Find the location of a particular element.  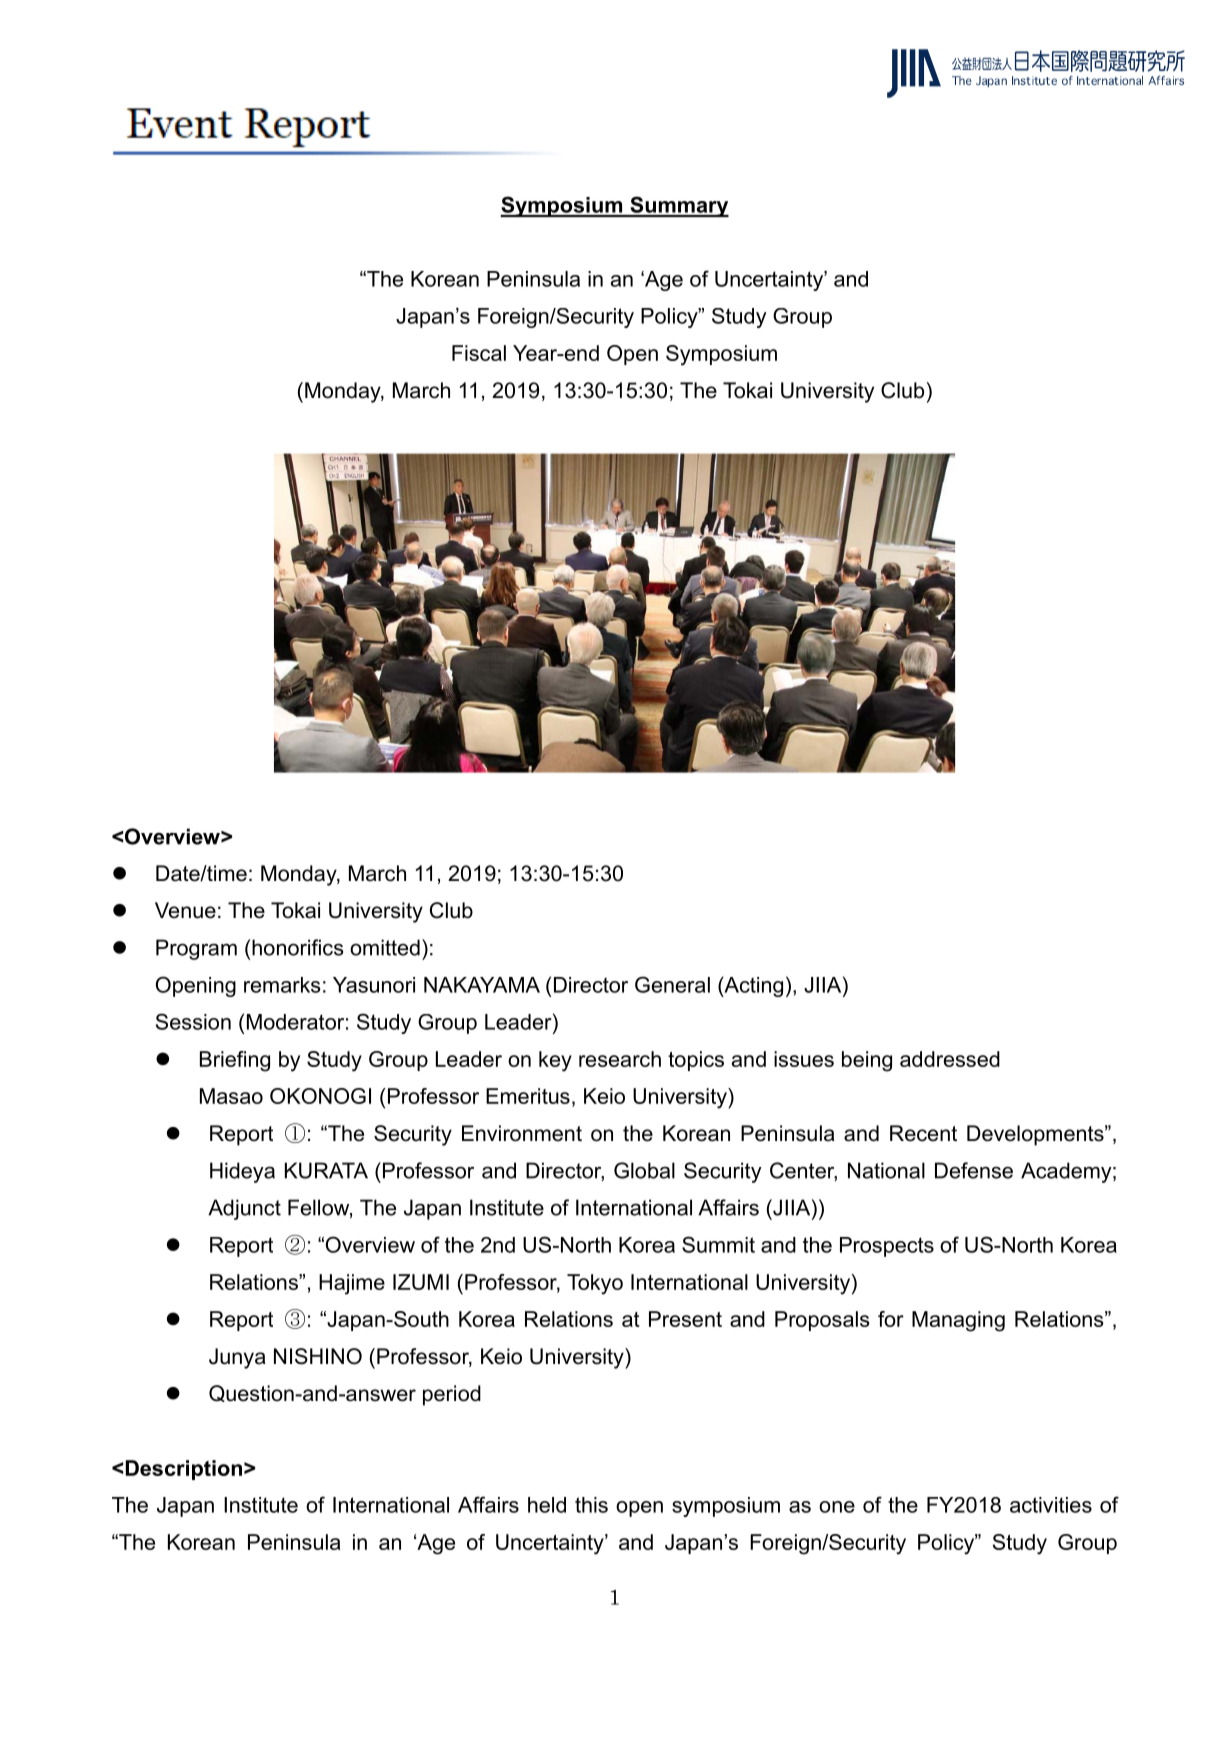

Summary is located at coordinates (678, 206).
